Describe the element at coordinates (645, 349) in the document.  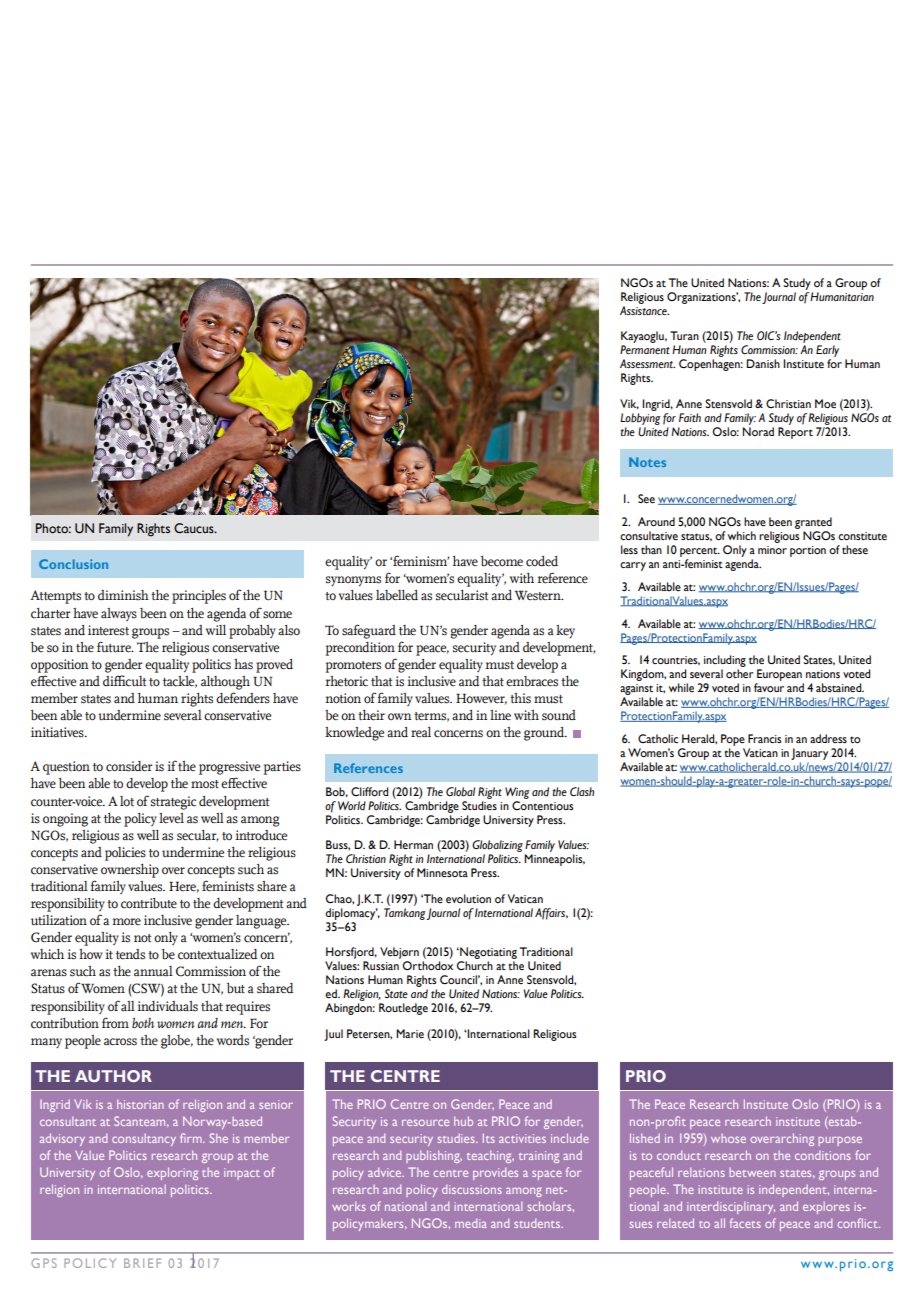
I see `Permanent` at that location.
